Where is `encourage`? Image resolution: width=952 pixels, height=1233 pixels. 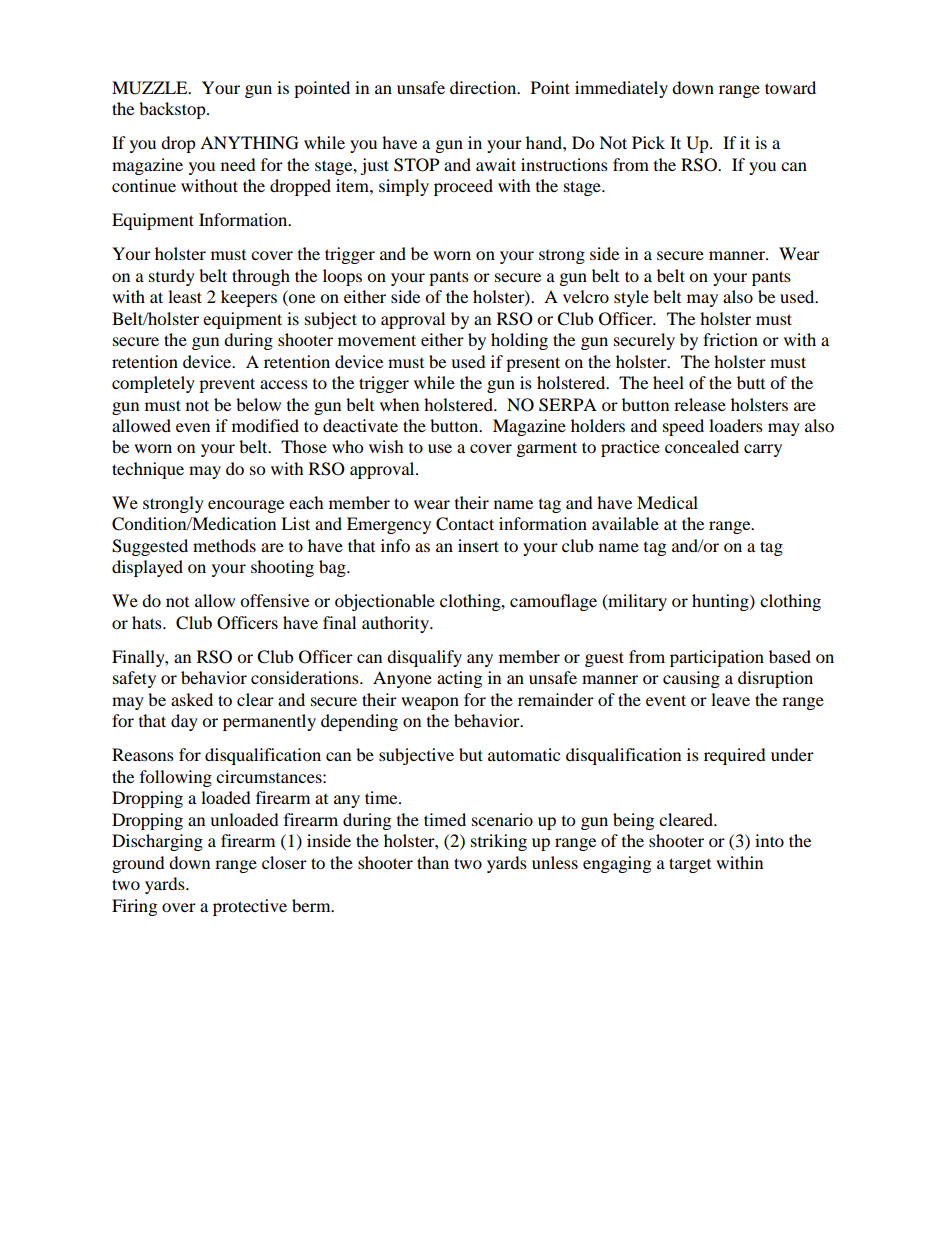 encourage is located at coordinates (246, 506).
